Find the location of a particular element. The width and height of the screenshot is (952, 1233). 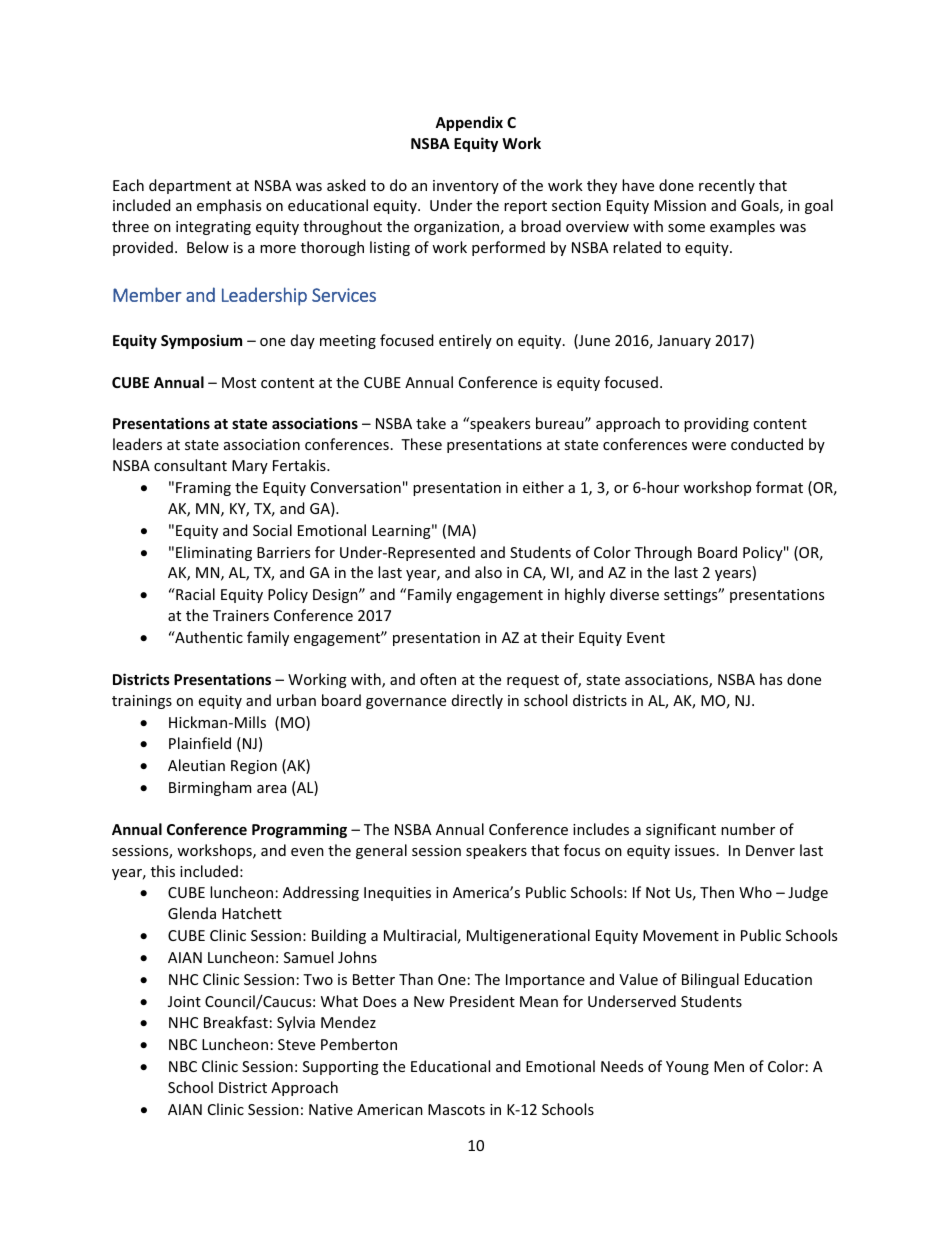

Breakfast is located at coordinates (236, 1022).
